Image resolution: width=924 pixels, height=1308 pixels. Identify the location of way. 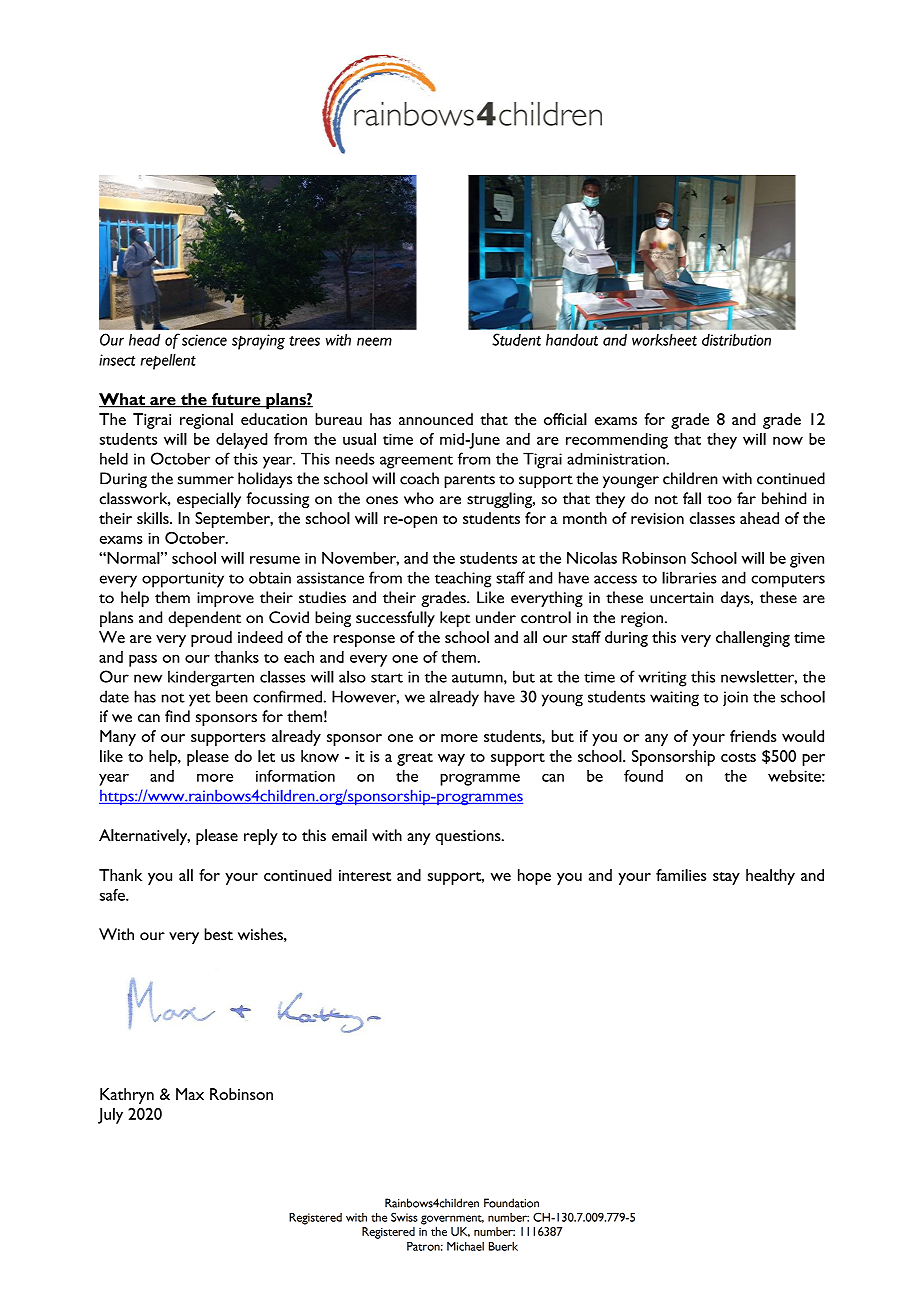
(451, 760).
